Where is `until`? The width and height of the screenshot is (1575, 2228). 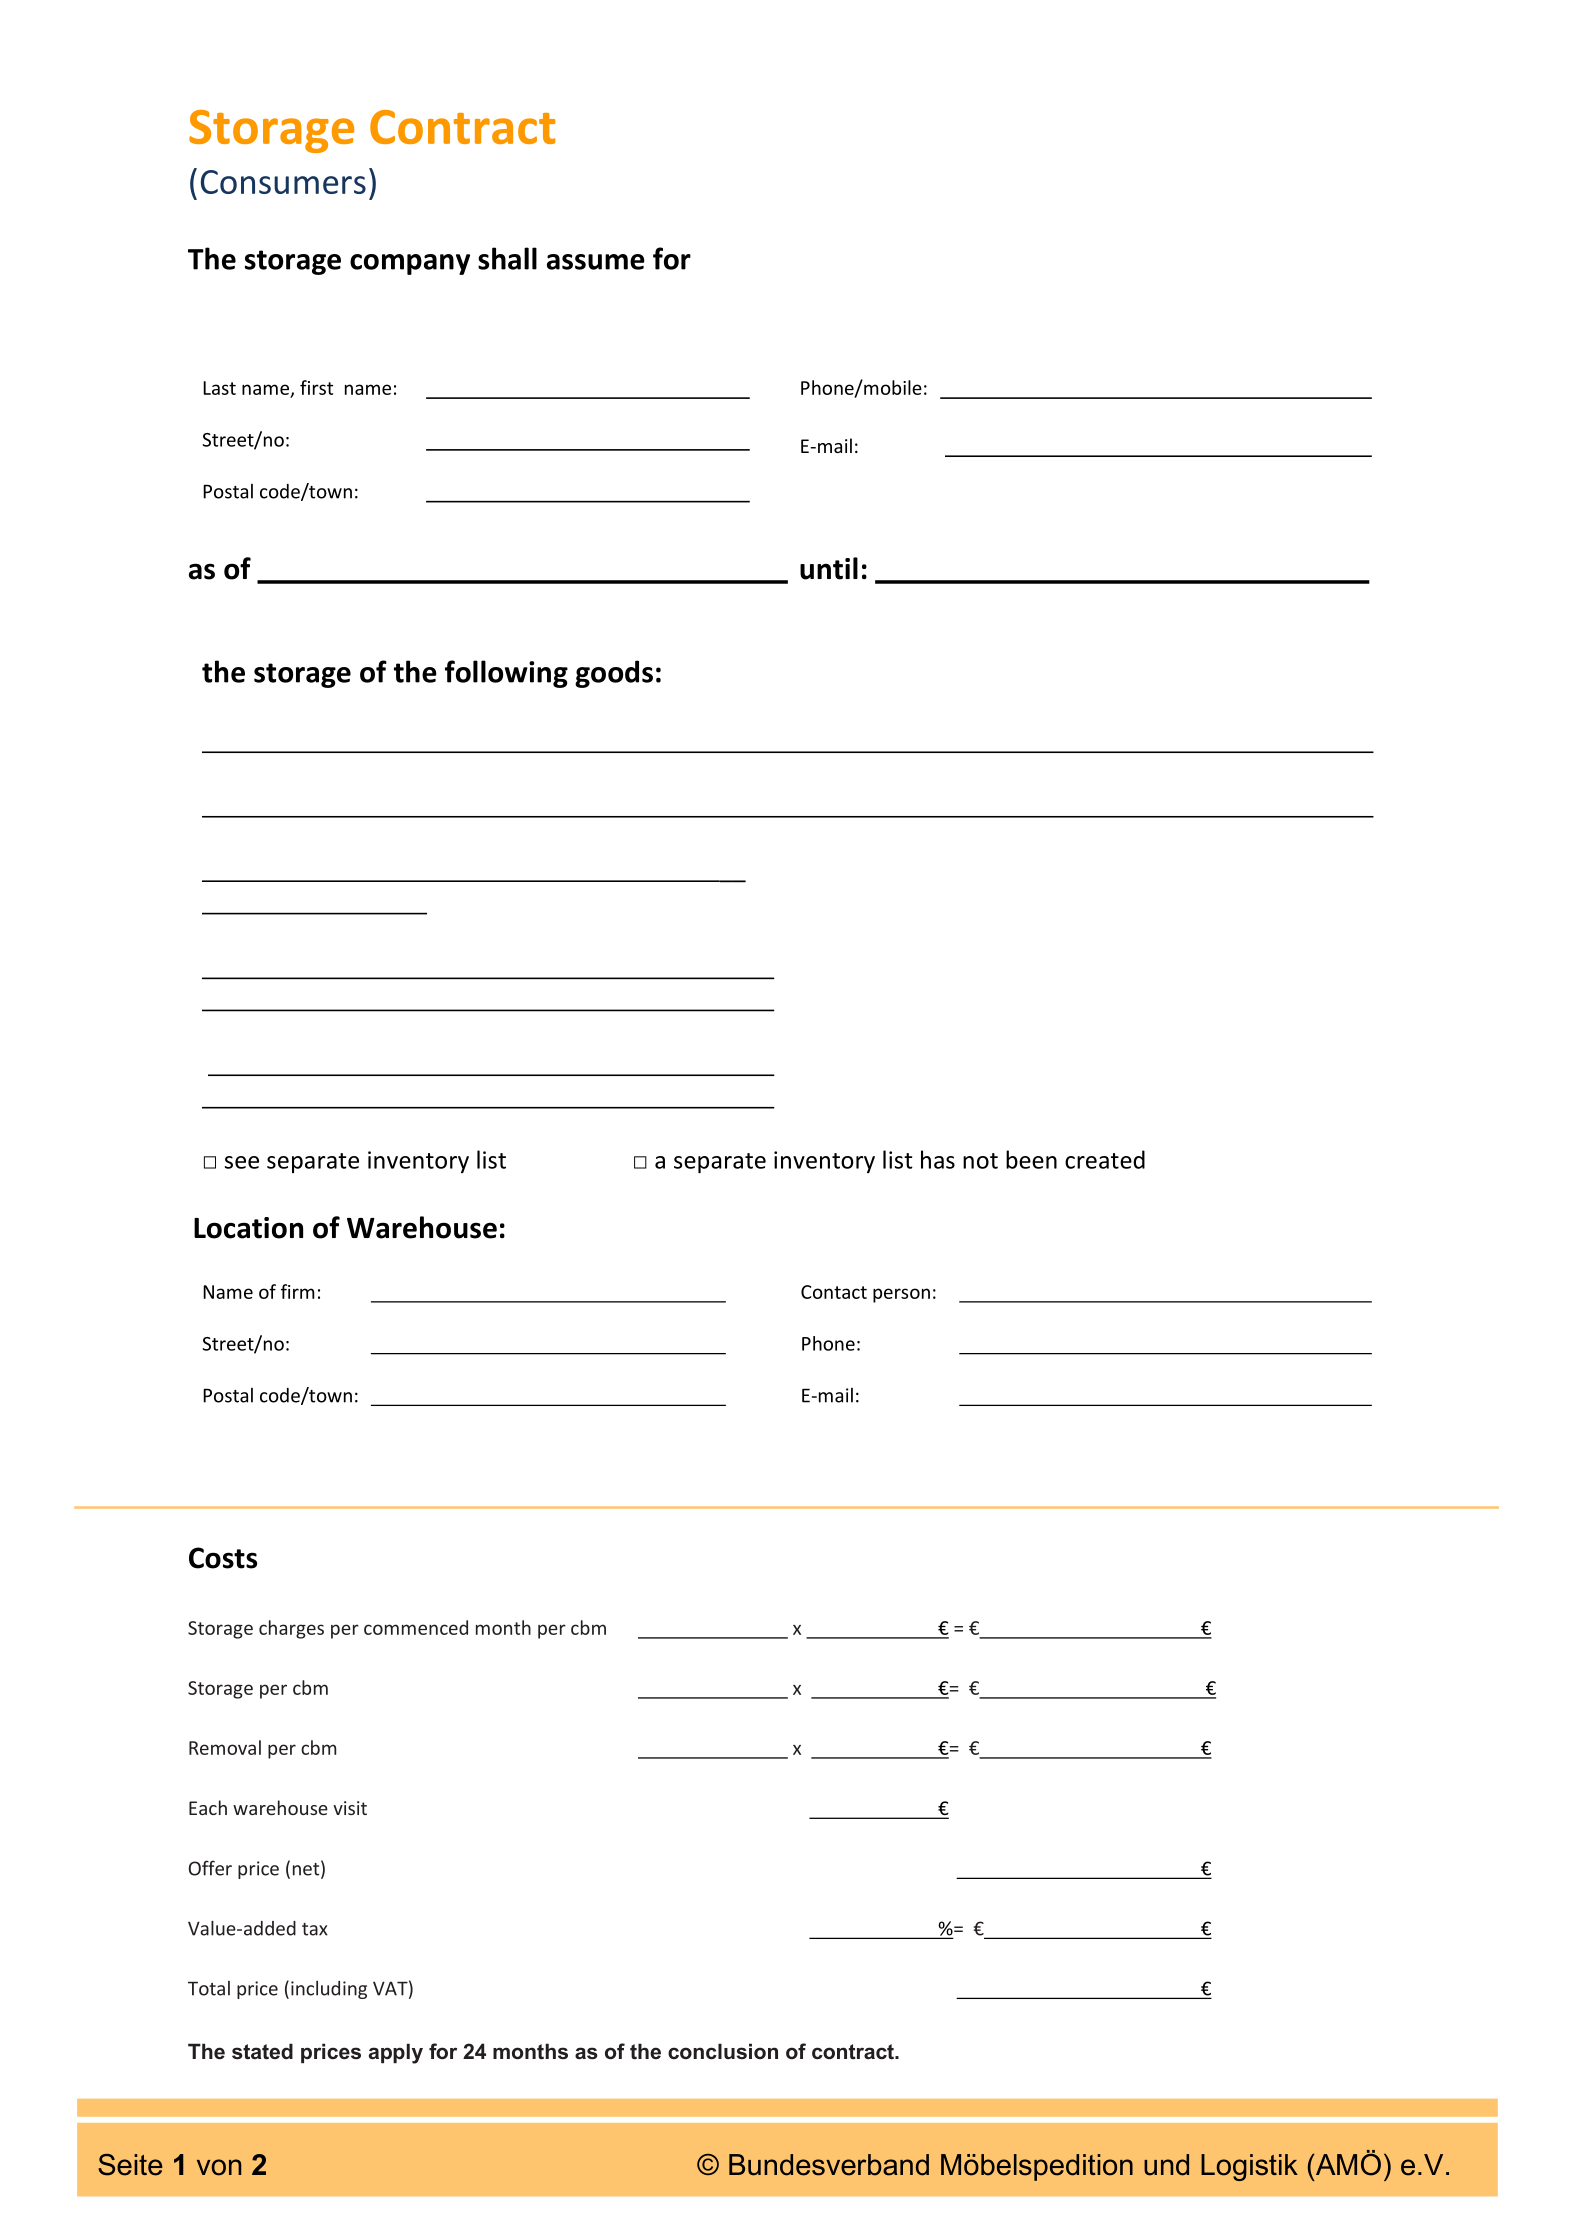
until is located at coordinates (829, 568).
